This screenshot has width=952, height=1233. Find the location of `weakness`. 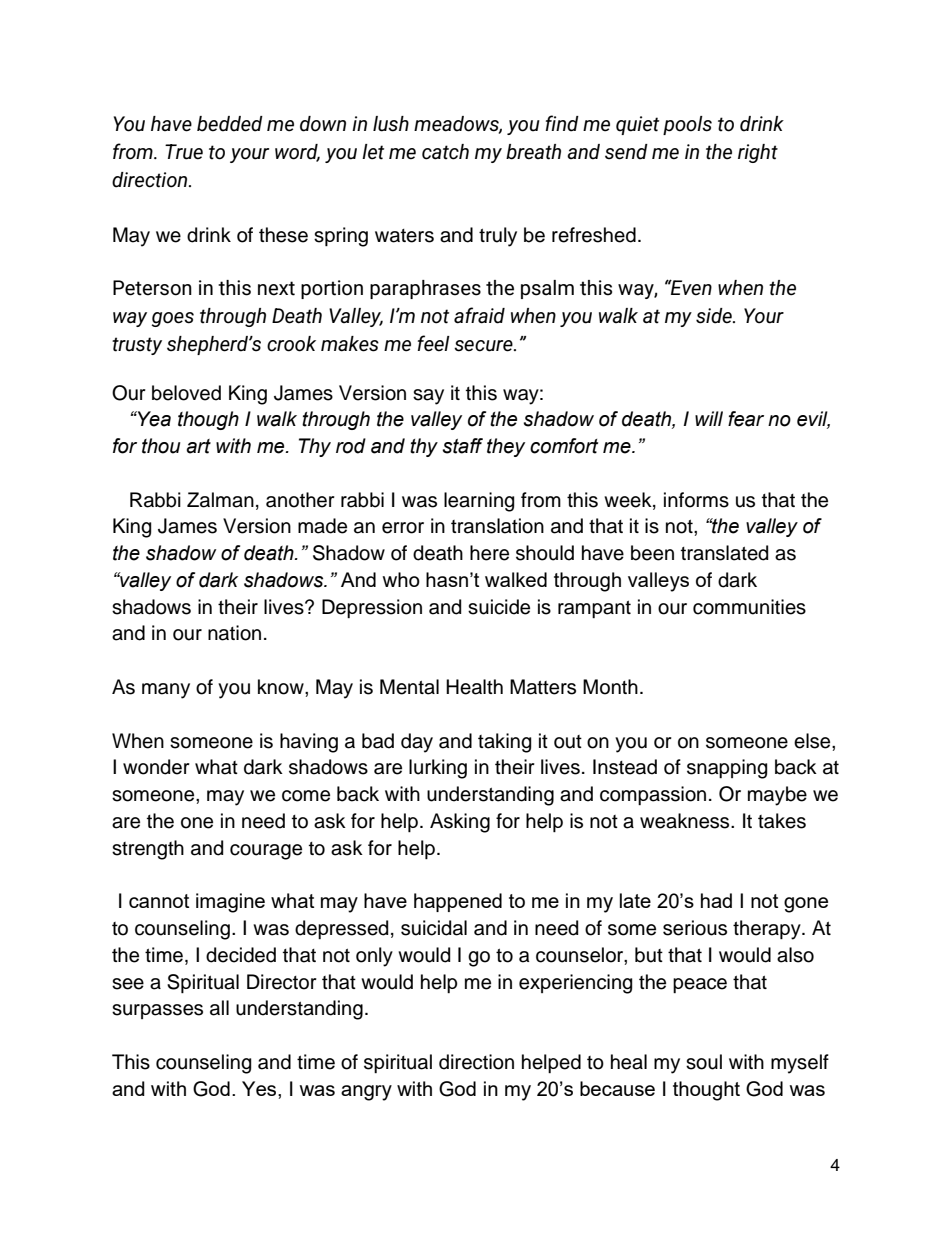

weakness is located at coordinates (686, 821).
